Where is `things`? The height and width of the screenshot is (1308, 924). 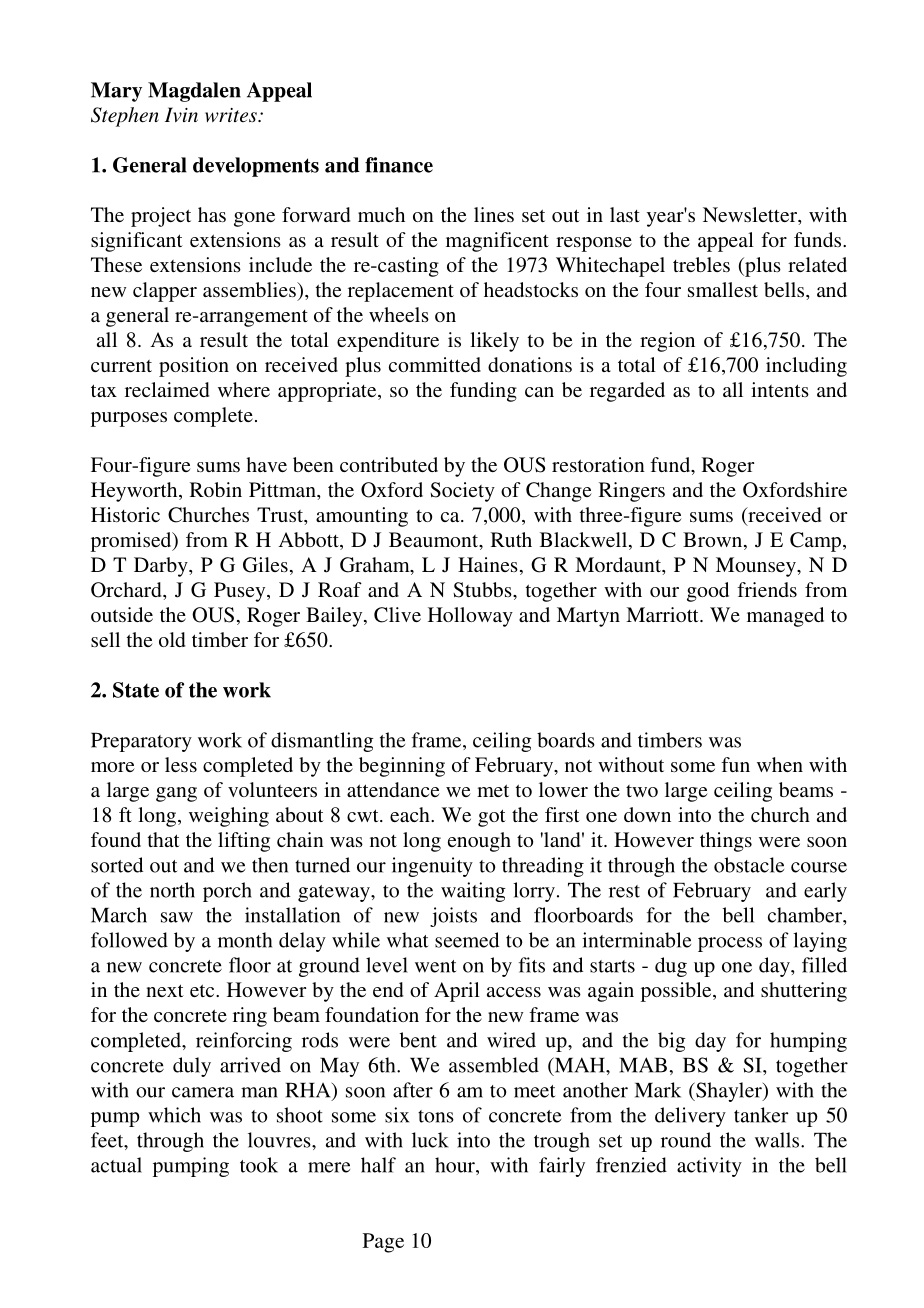
things is located at coordinates (726, 842).
